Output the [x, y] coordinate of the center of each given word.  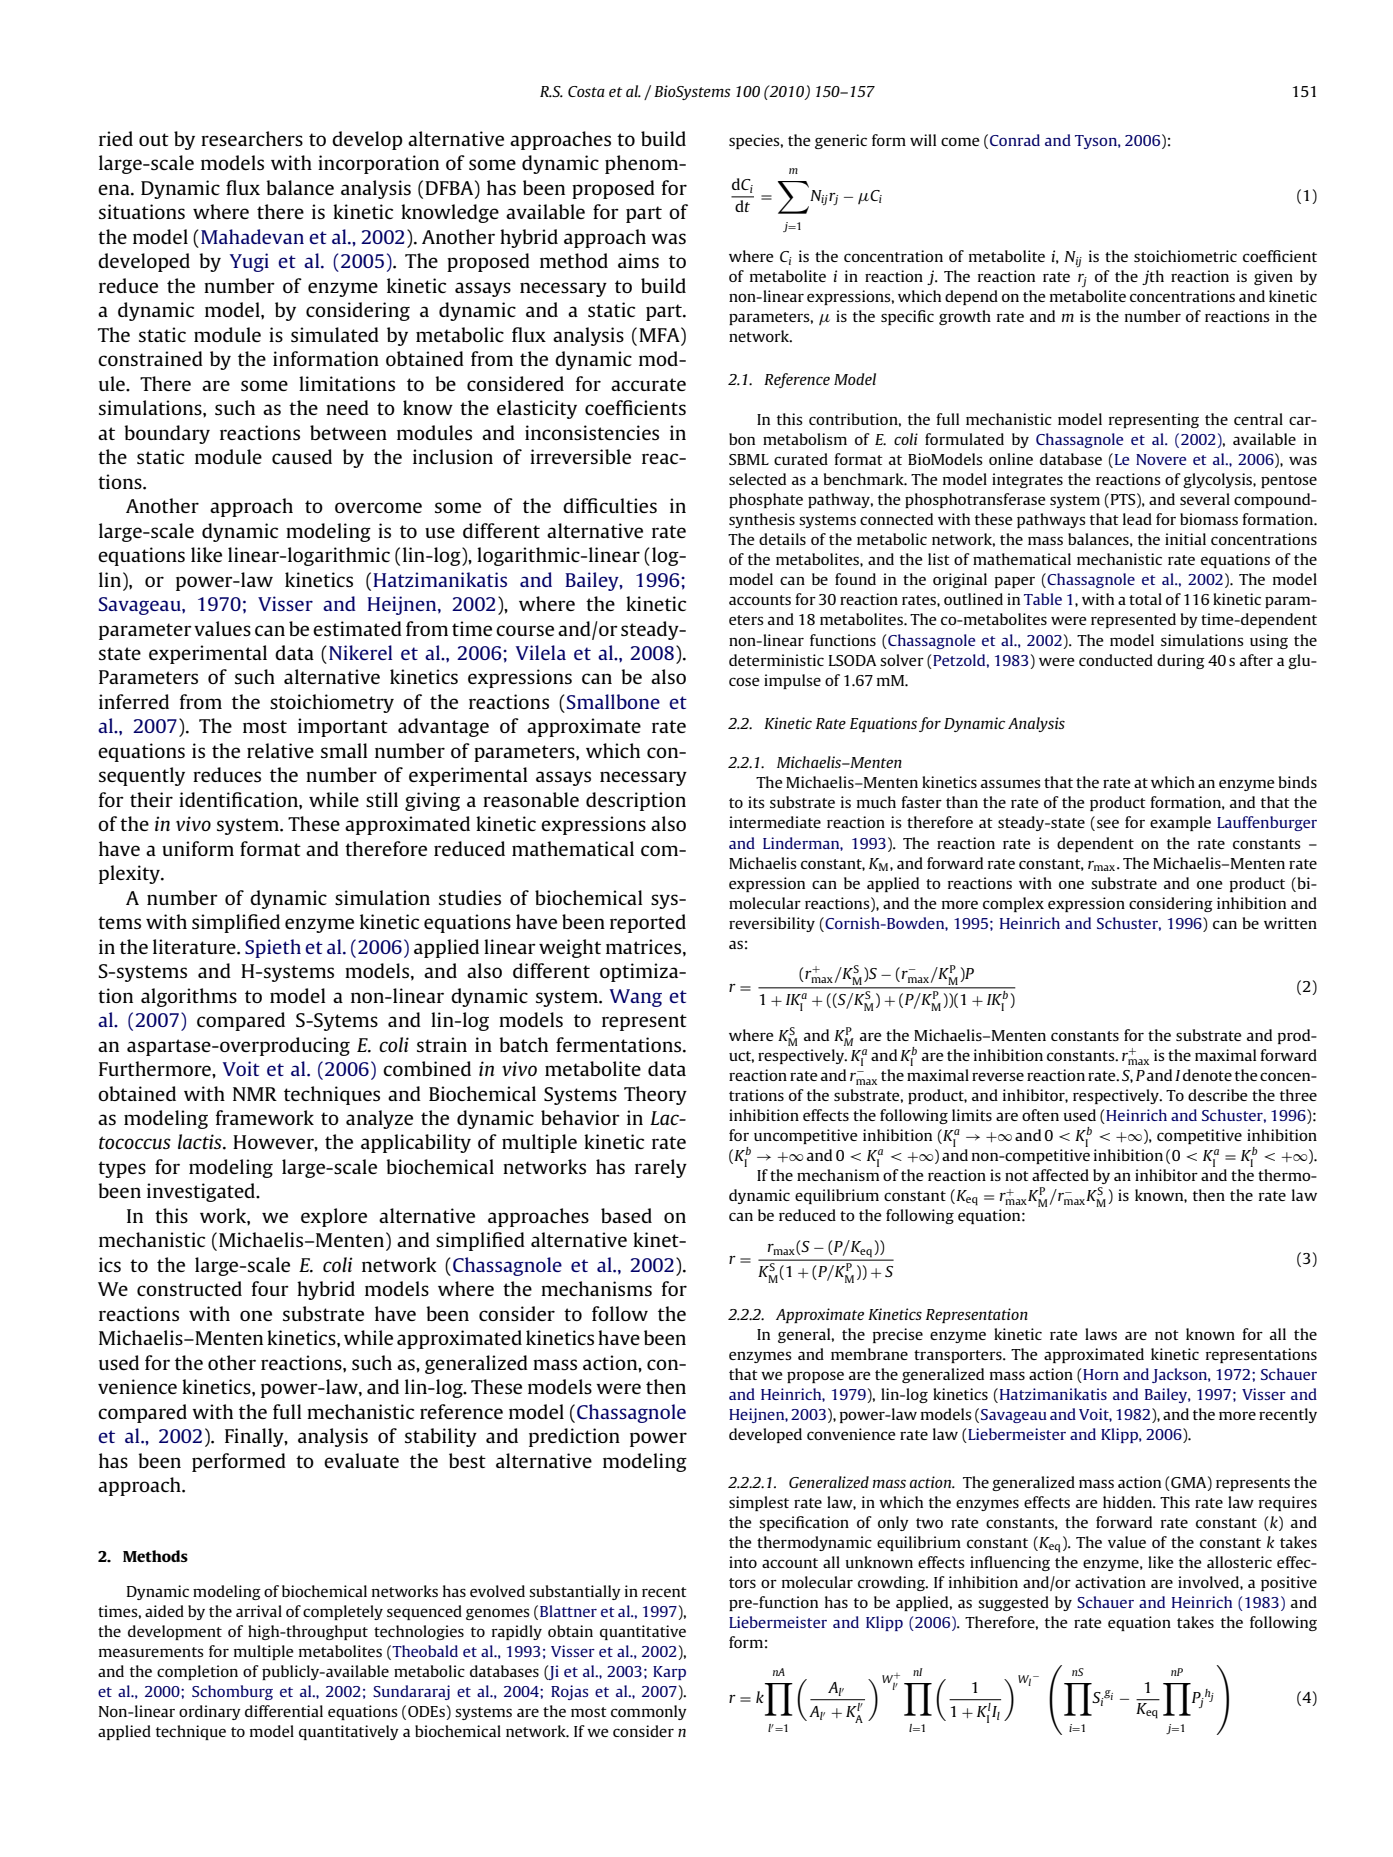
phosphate [766, 500]
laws [1101, 1334]
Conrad [1015, 140]
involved [1209, 1582]
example [1180, 823]
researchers [252, 138]
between [348, 432]
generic [841, 141]
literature [195, 946]
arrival [259, 1611]
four [270, 1288]
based [626, 1215]
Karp [669, 1673]
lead [1137, 519]
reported [648, 923]
